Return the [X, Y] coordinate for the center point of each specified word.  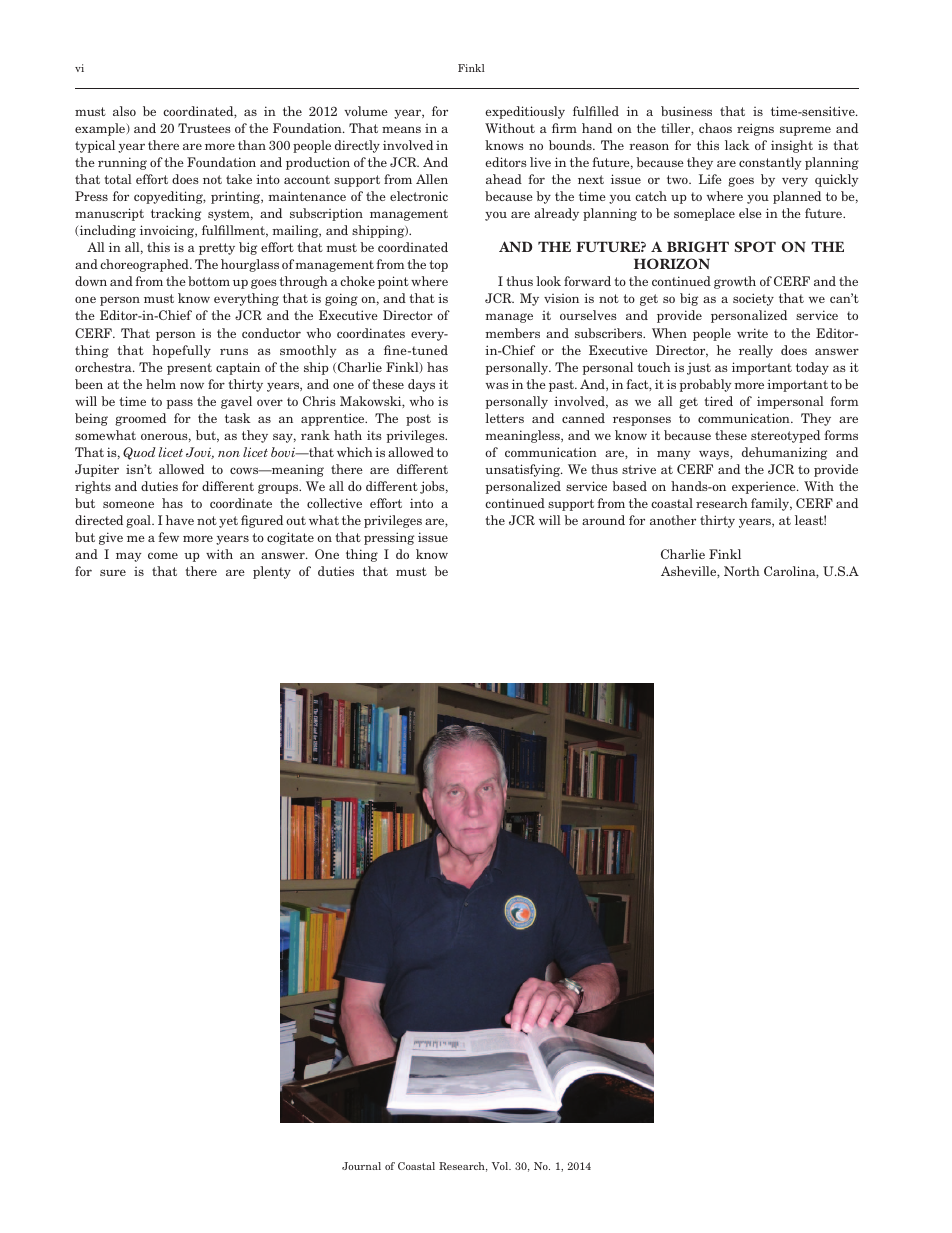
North [742, 571]
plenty [272, 572]
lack [737, 145]
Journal [361, 1166]
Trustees [204, 128]
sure [113, 572]
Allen [432, 179]
